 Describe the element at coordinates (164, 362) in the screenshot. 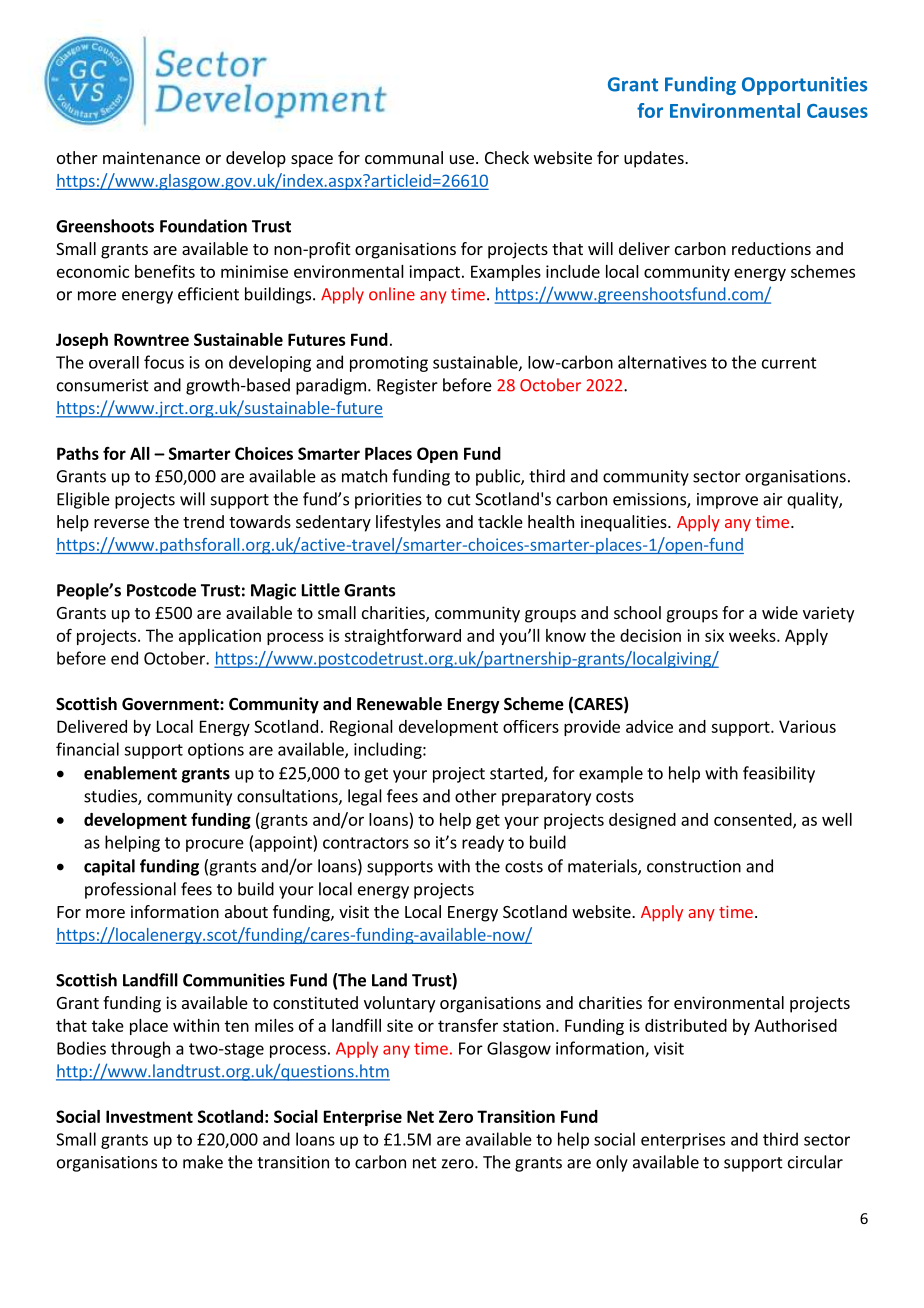

I see `focus` at that location.
